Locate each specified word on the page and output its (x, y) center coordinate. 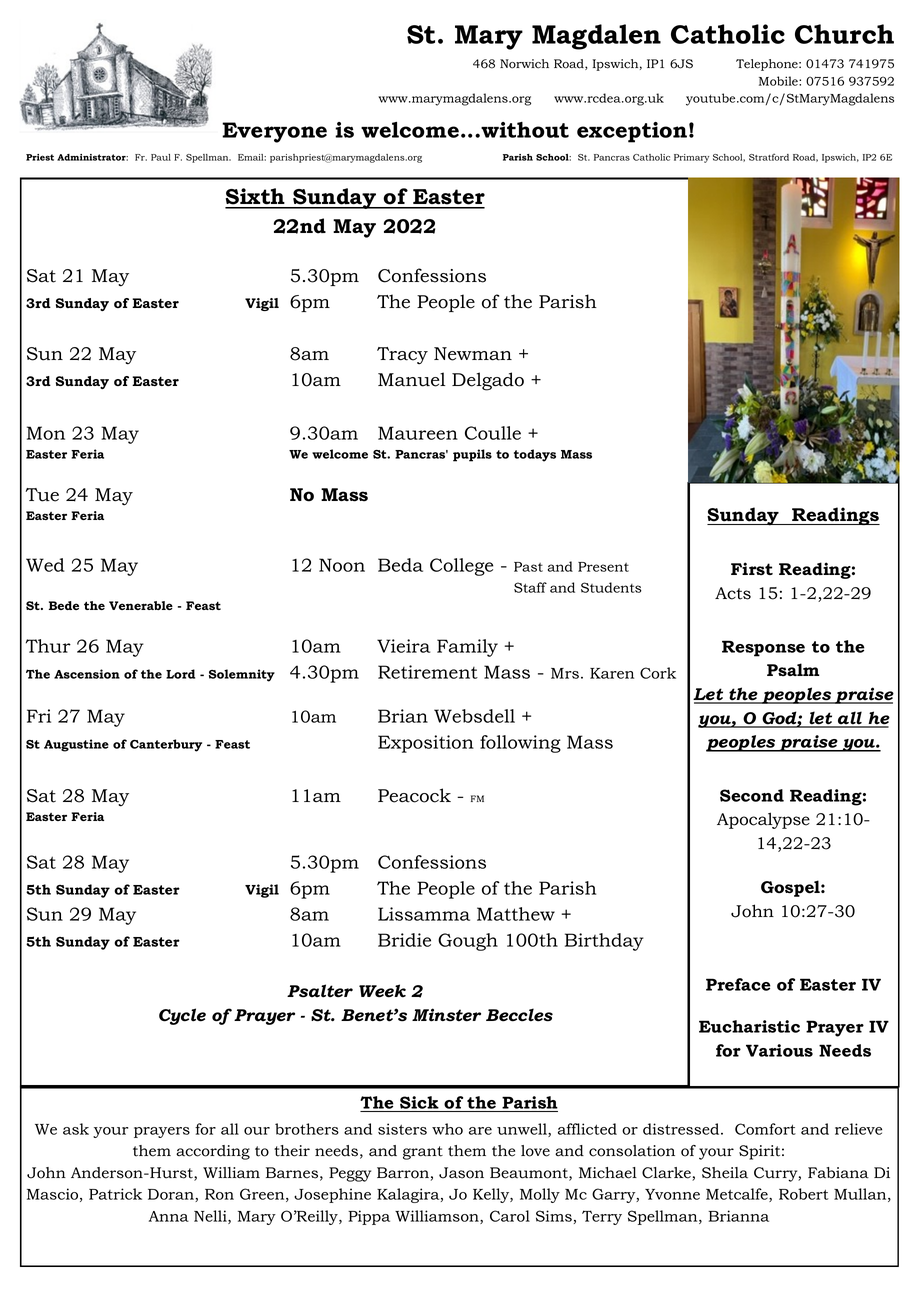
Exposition (426, 744)
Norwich (524, 64)
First (752, 569)
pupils (472, 455)
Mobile (779, 81)
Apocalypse (763, 820)
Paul (161, 157)
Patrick (115, 1194)
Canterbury (166, 745)
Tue (42, 495)
